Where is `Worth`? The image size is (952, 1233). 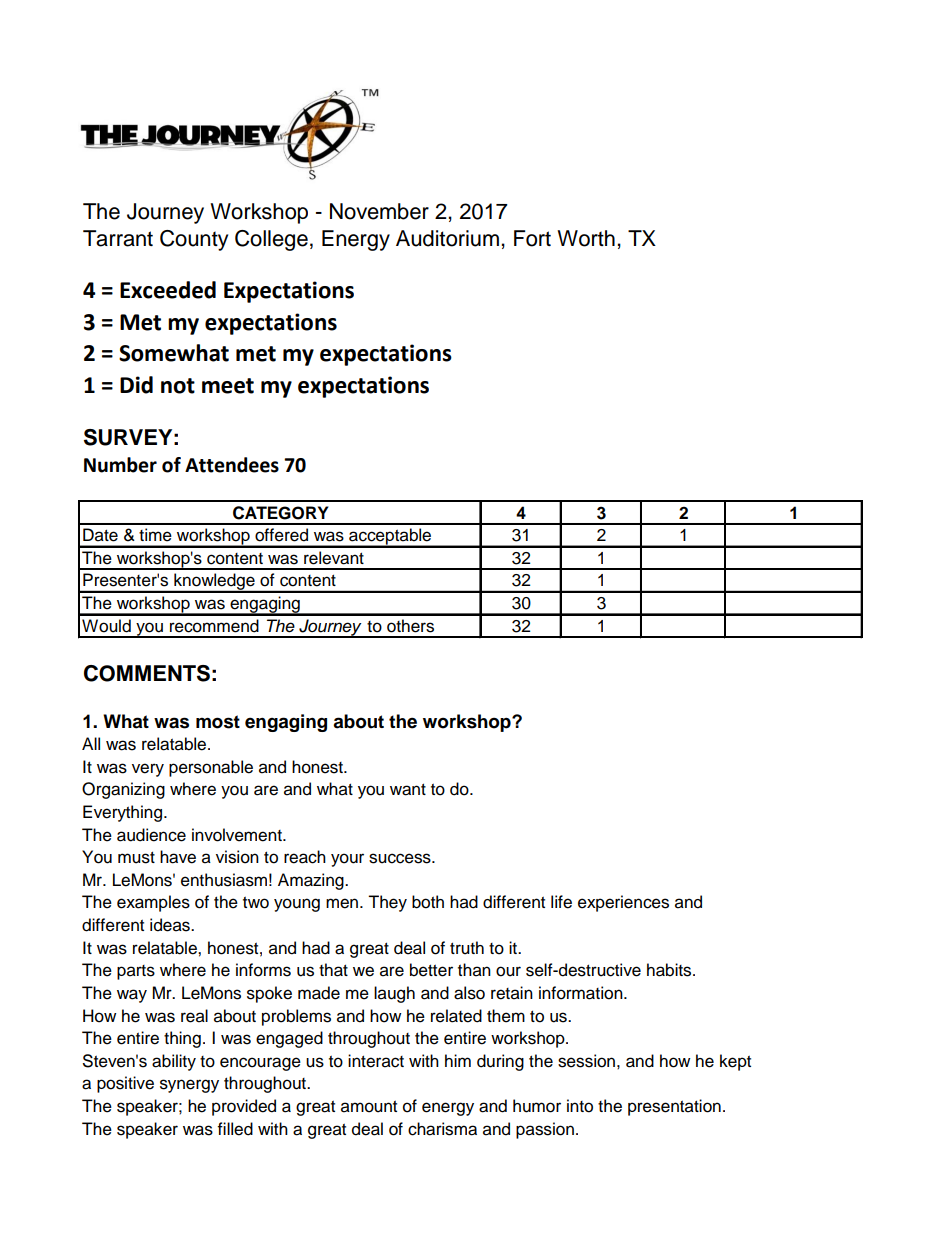
Worth is located at coordinates (586, 238).
